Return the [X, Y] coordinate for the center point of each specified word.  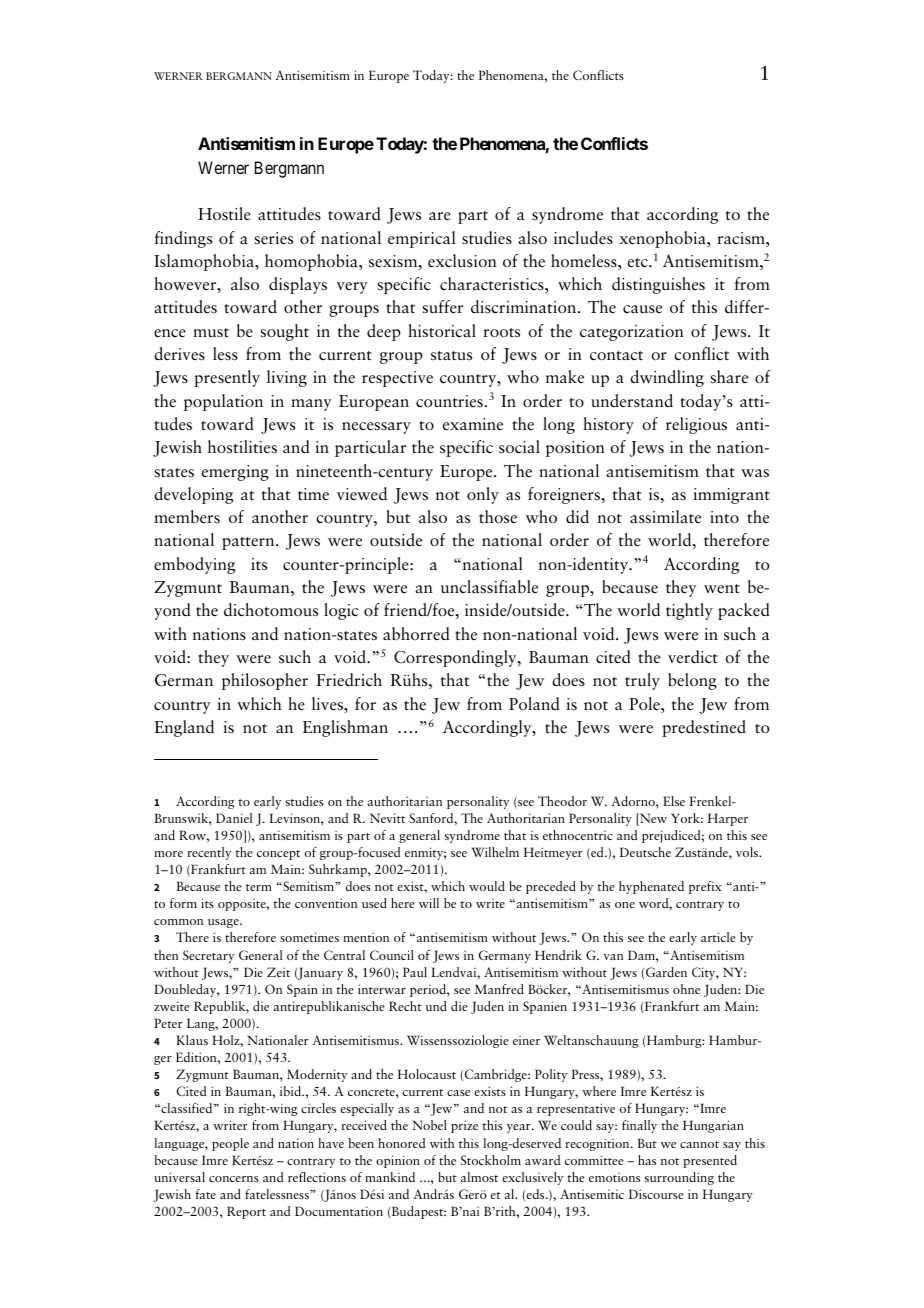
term [259, 887]
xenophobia [663, 239]
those [498, 517]
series [273, 238]
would [487, 886]
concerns [234, 1179]
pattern [249, 543]
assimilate [665, 517]
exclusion [462, 261]
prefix [705, 887]
